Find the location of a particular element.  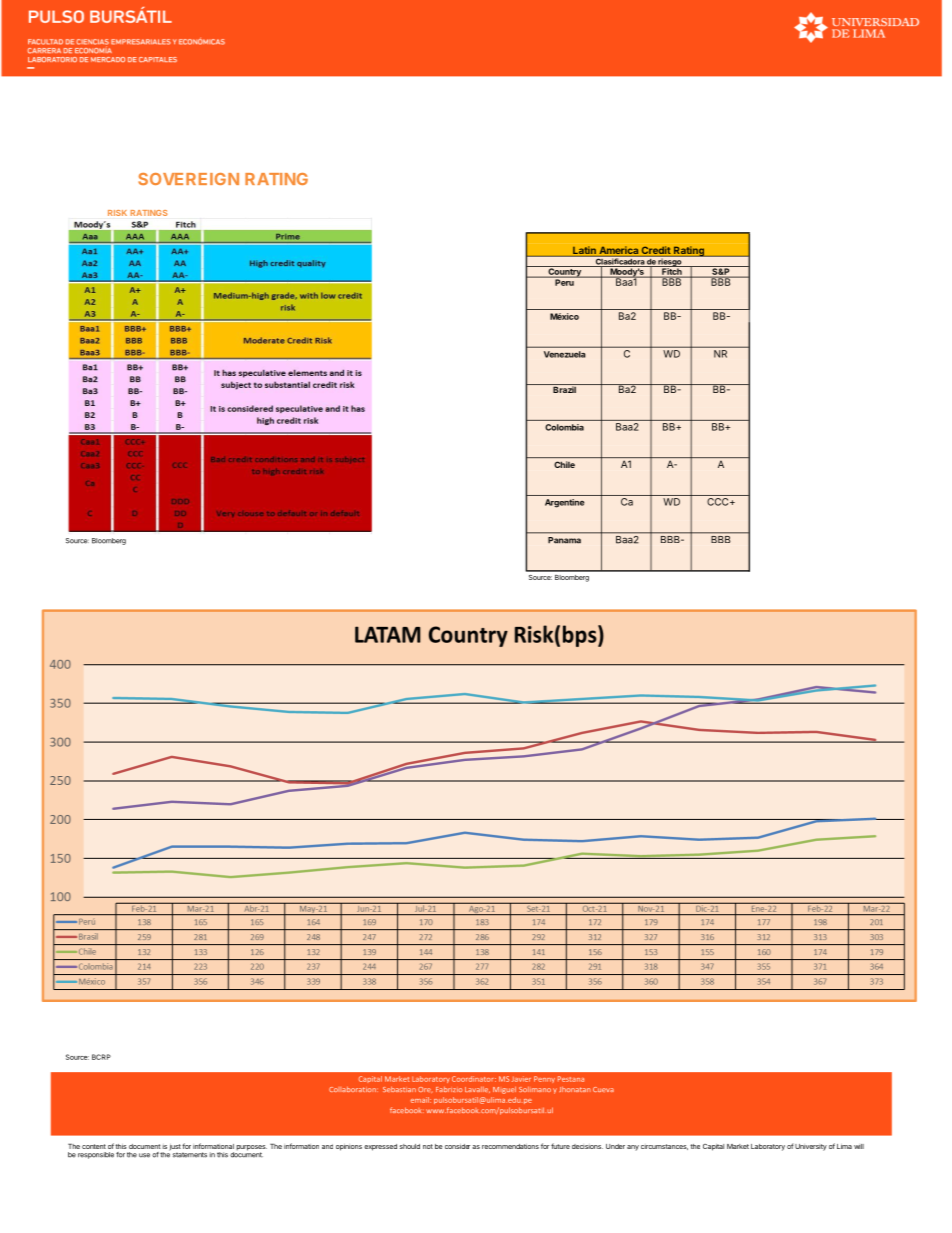

consider is located at coordinates (457, 1146).
